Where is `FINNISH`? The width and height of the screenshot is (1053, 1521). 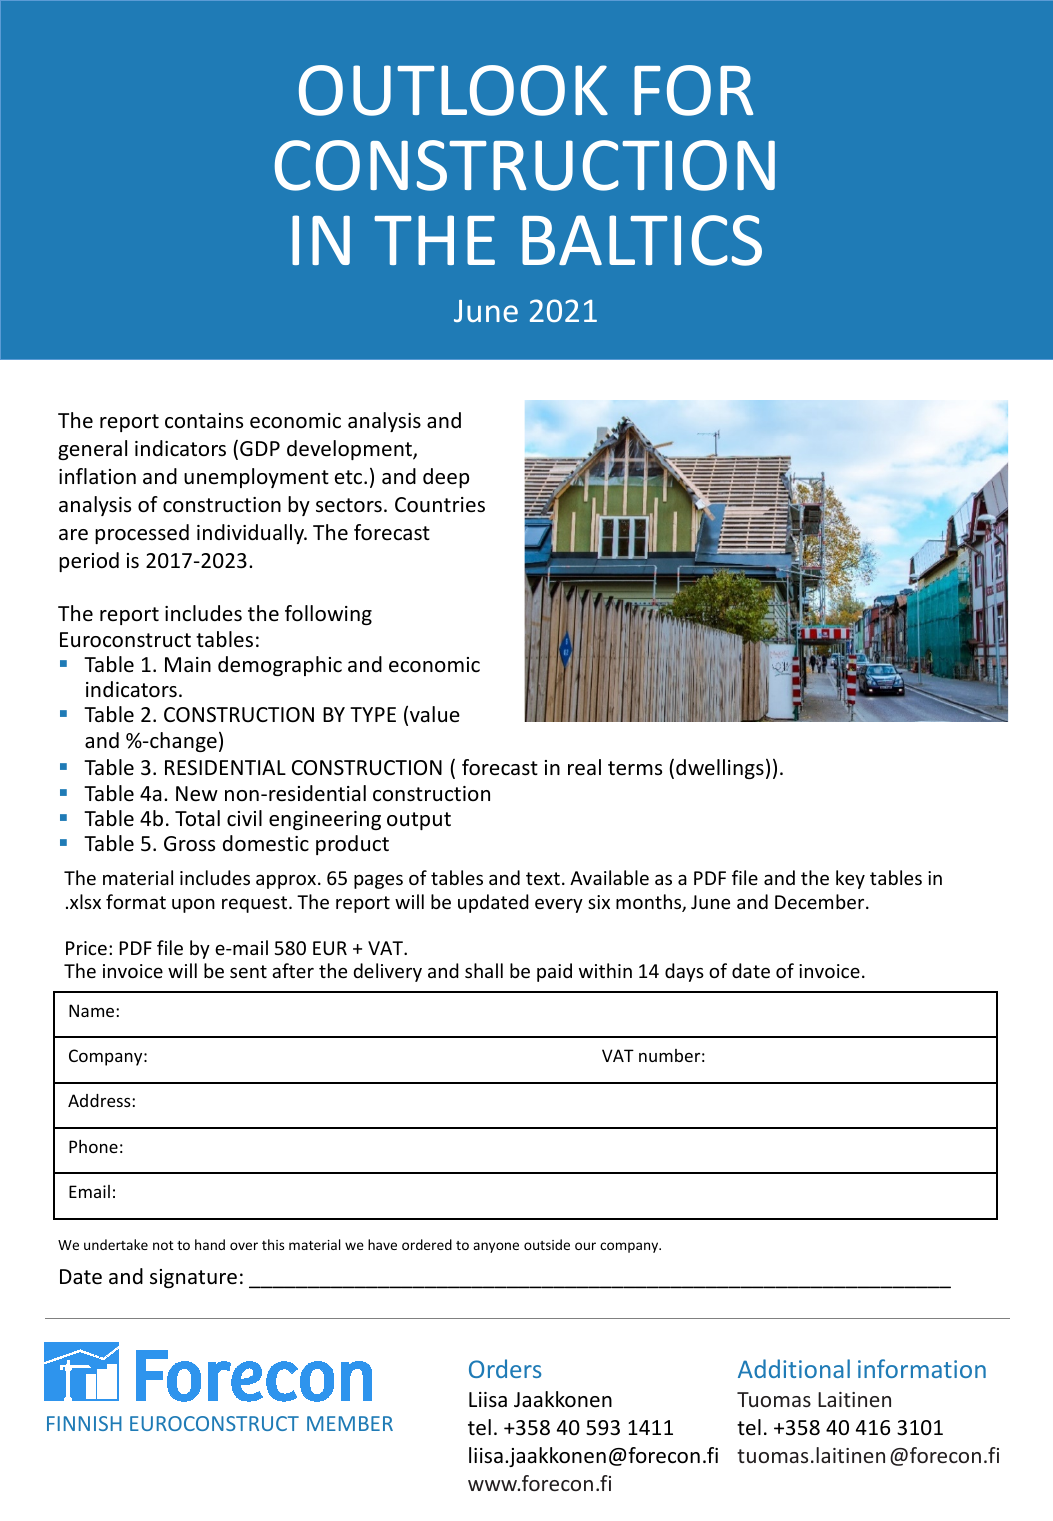 FINNISH is located at coordinates (84, 1423).
